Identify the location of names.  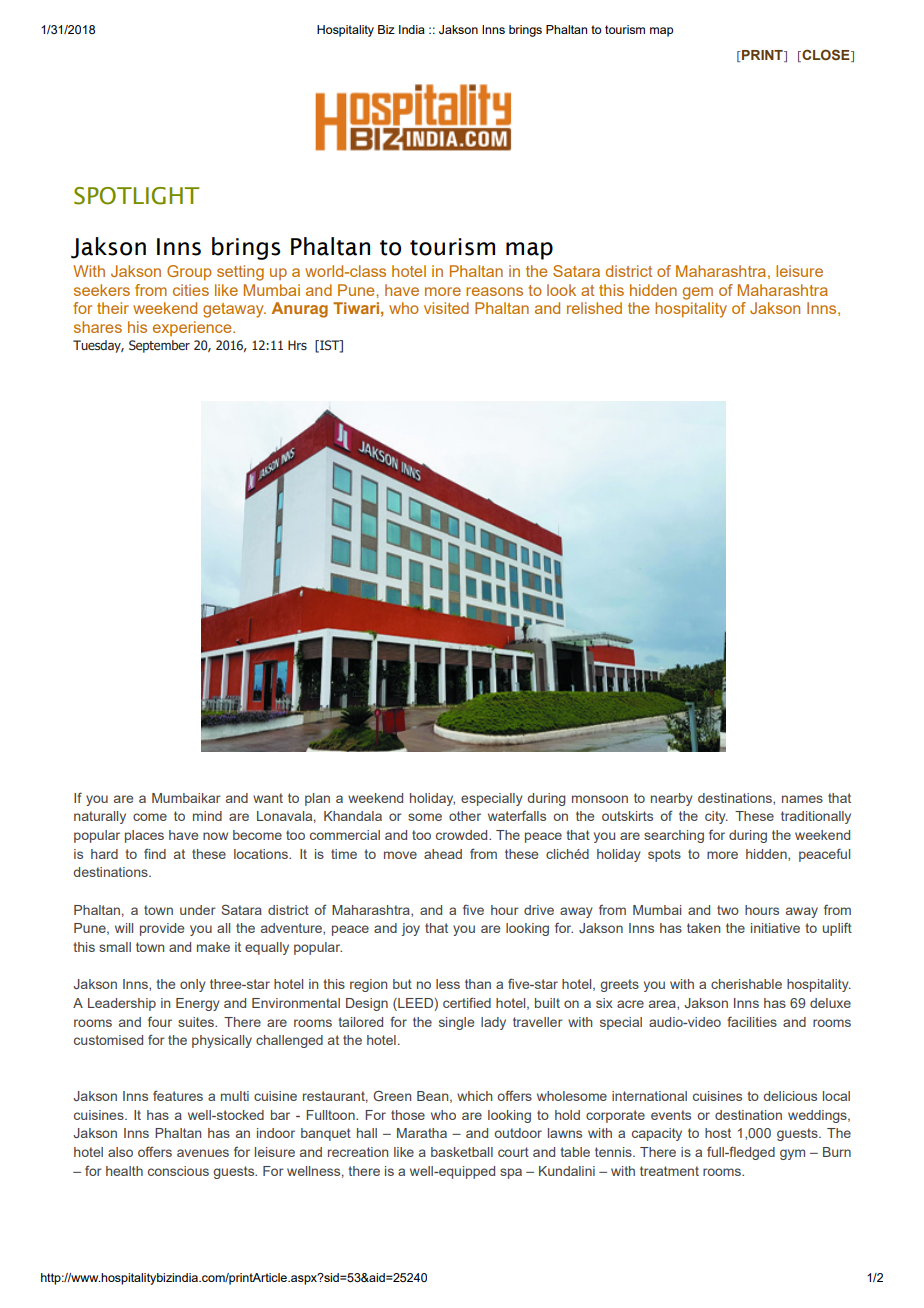
(802, 799).
